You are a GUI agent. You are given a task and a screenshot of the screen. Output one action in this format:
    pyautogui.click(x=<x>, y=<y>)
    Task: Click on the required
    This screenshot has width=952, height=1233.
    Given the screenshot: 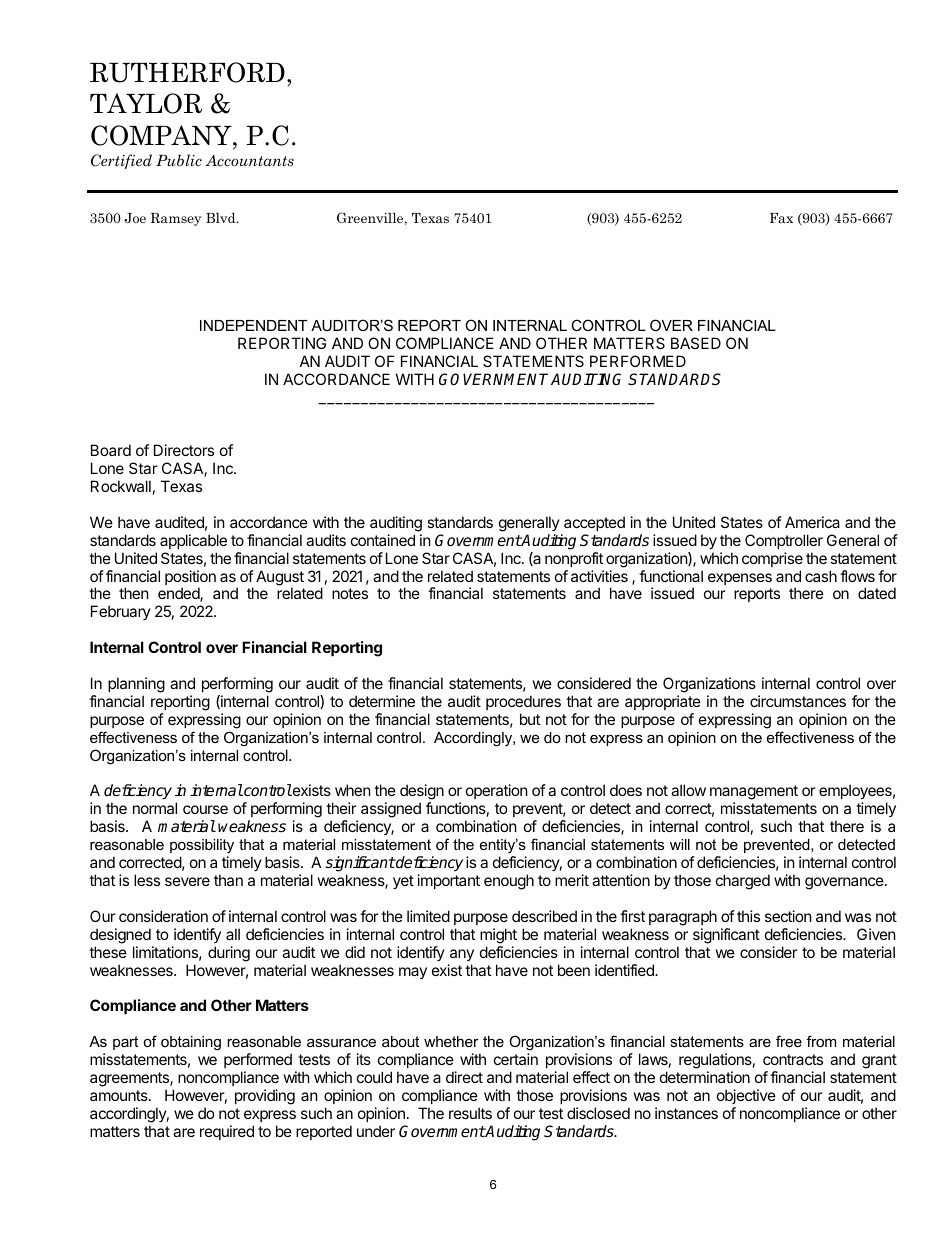 What is the action you would take?
    pyautogui.click(x=227, y=1132)
